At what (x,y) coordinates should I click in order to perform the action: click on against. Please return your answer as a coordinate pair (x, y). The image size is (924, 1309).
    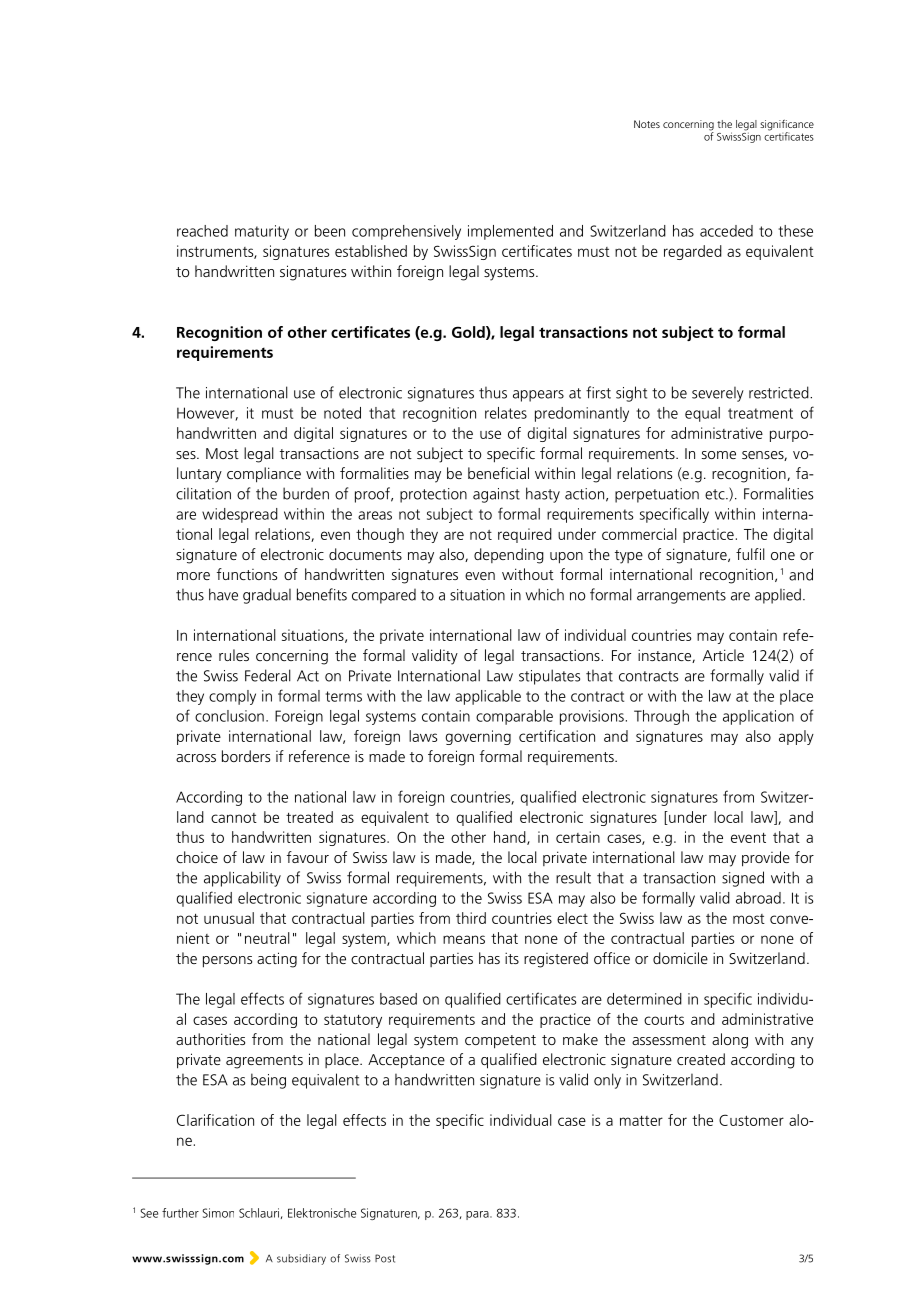
    Looking at the image, I should click on (496, 495).
